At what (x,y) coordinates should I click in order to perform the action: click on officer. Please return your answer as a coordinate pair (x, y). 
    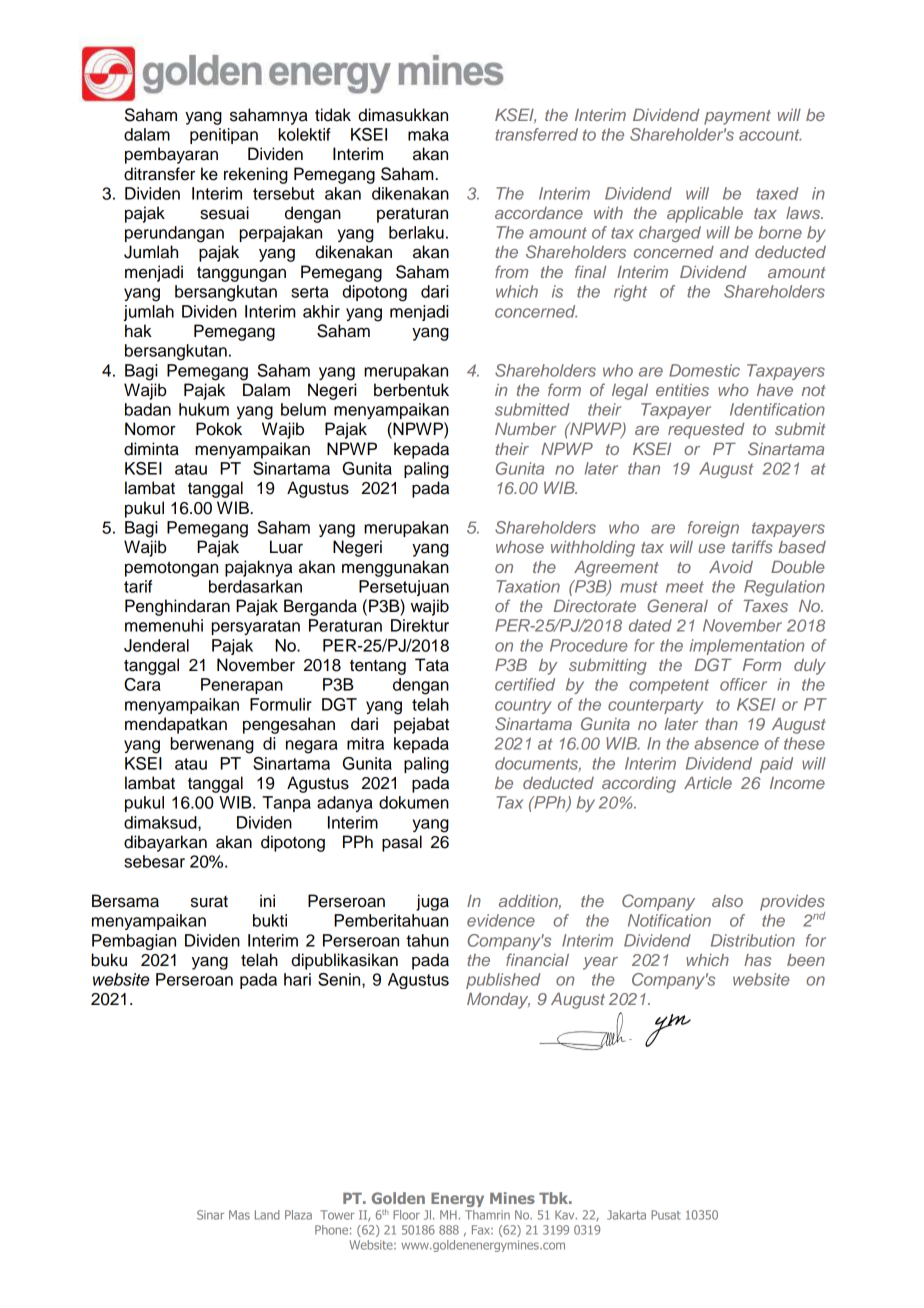
    Looking at the image, I should click on (743, 684).
